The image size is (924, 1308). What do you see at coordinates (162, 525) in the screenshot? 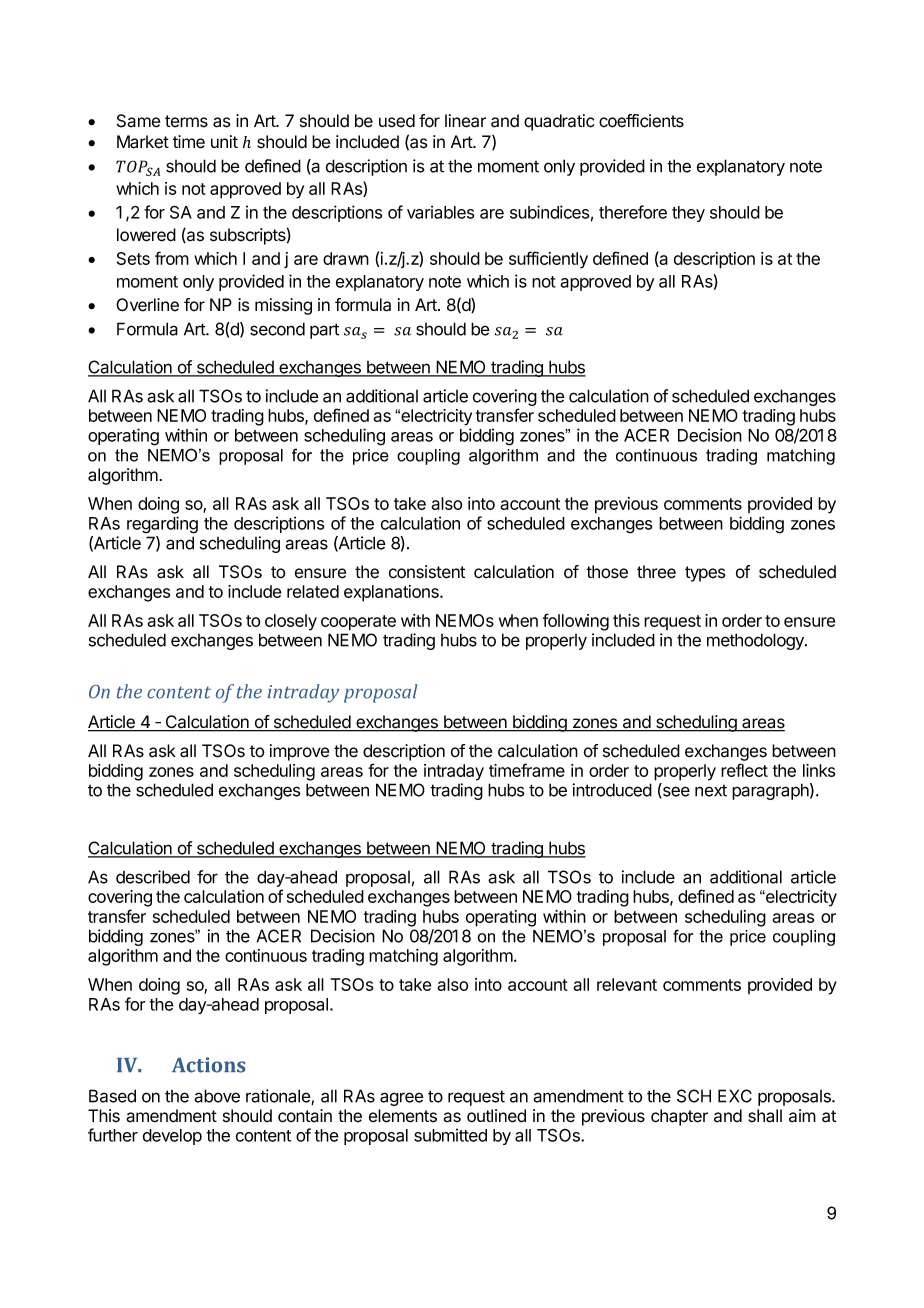
I see `regarding` at bounding box center [162, 525].
